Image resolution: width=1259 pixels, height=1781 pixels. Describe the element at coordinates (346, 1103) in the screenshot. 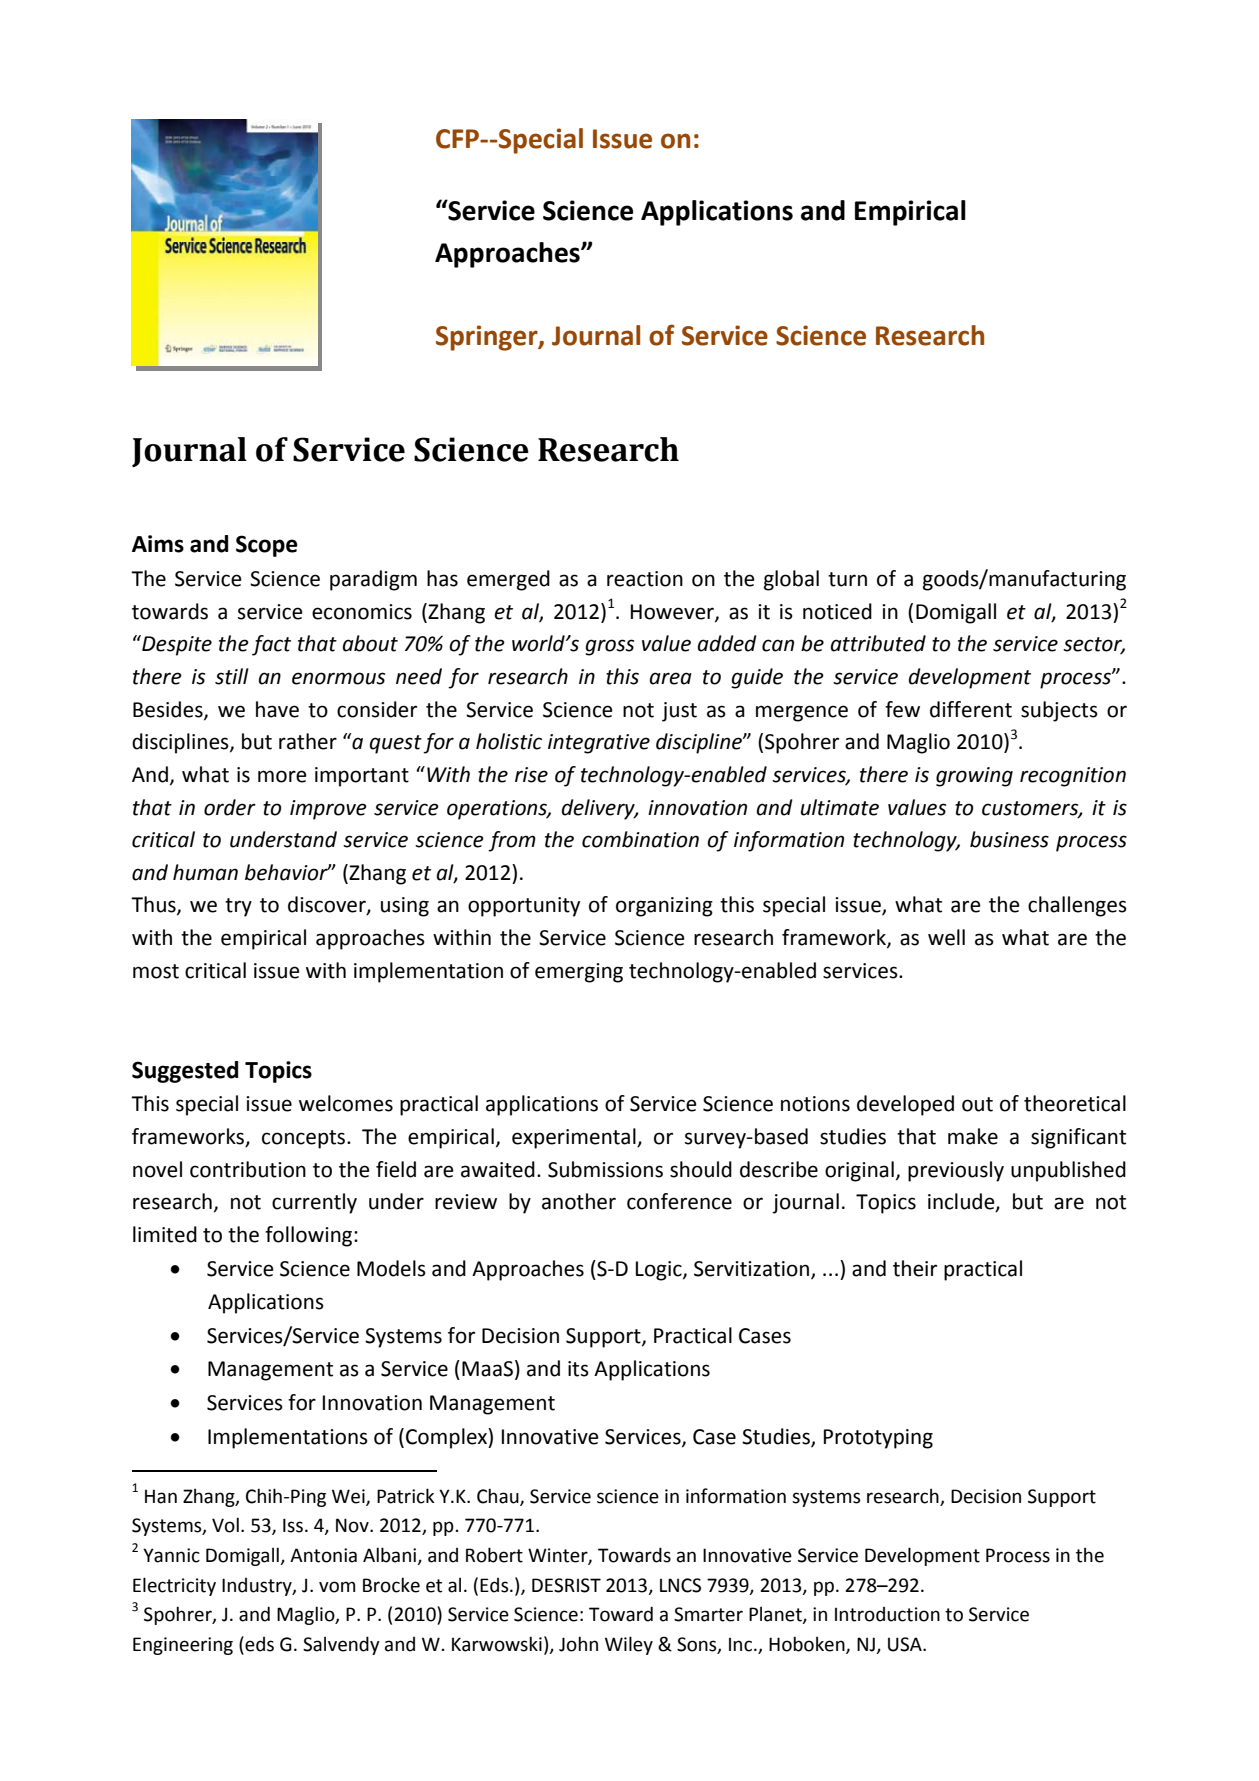

I see `welcomes` at that location.
